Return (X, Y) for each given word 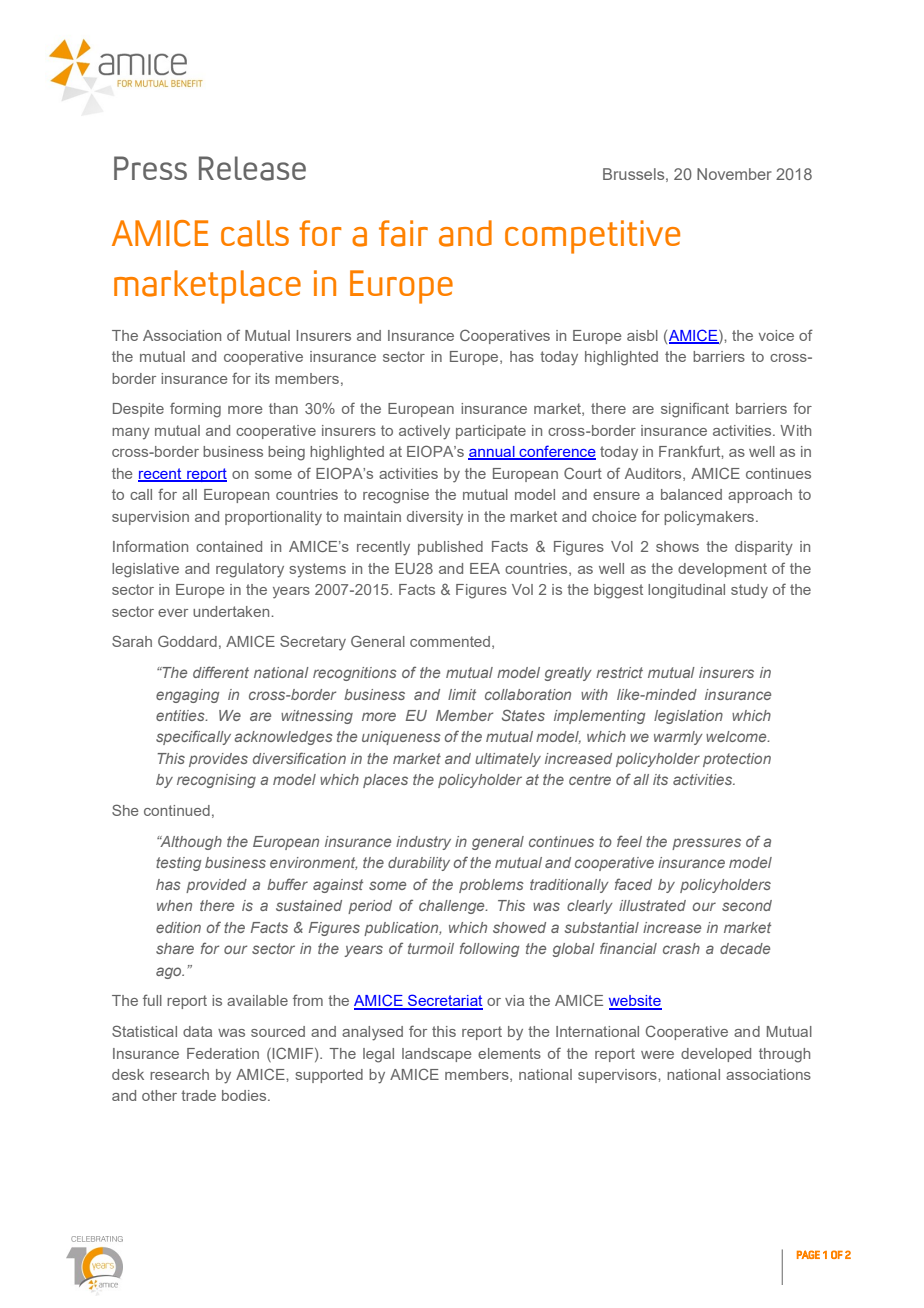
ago (170, 973)
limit (462, 694)
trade (198, 1095)
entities (181, 715)
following (489, 949)
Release (252, 168)
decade (745, 948)
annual (492, 453)
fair (403, 233)
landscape (437, 1055)
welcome (737, 736)
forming (195, 410)
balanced (691, 494)
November (734, 174)
